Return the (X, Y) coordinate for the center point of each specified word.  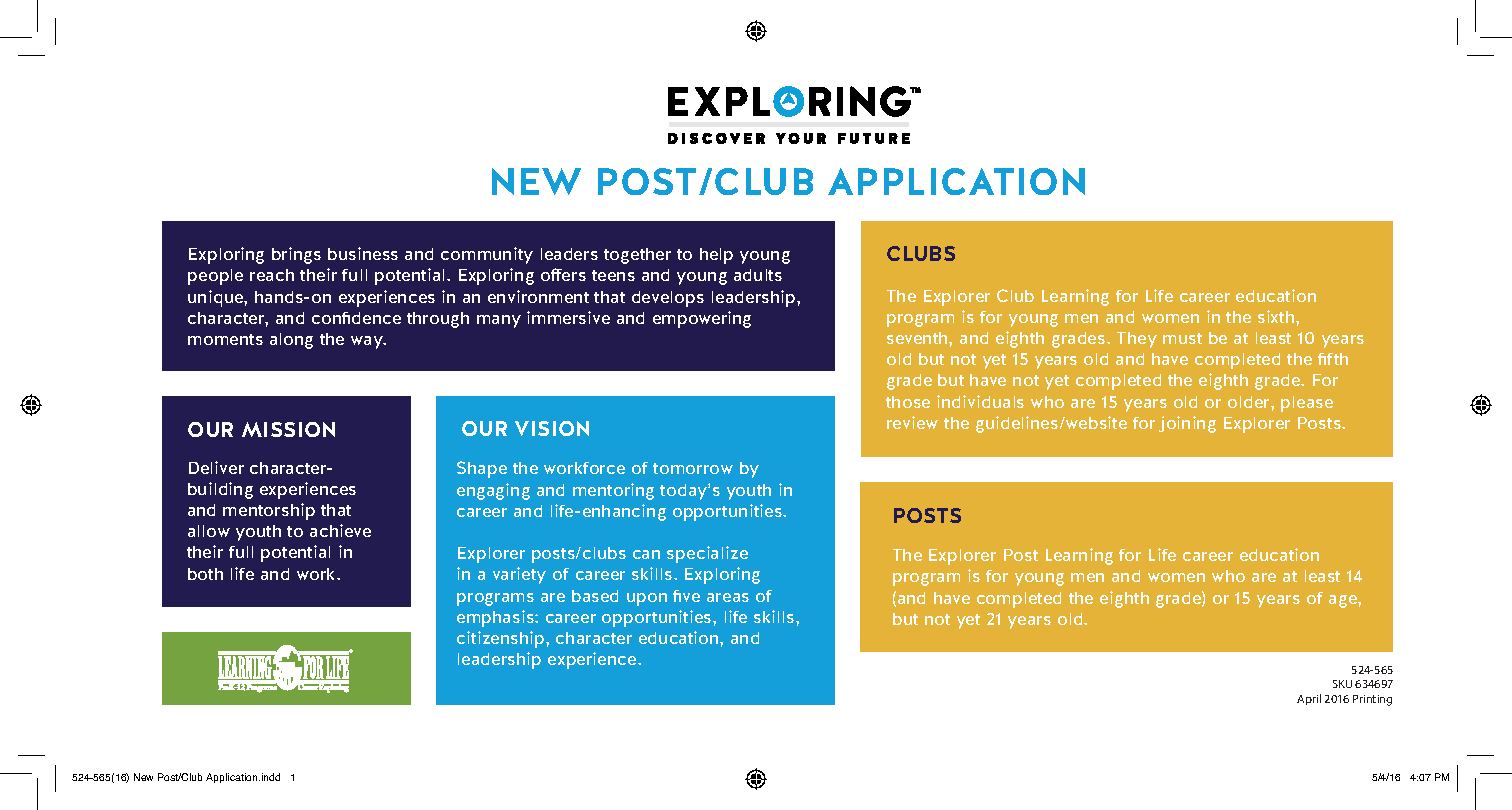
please (1307, 404)
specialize (707, 554)
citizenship (502, 639)
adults (758, 275)
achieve (340, 530)
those (908, 402)
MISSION (288, 429)
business (363, 253)
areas (728, 597)
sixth (1277, 316)
